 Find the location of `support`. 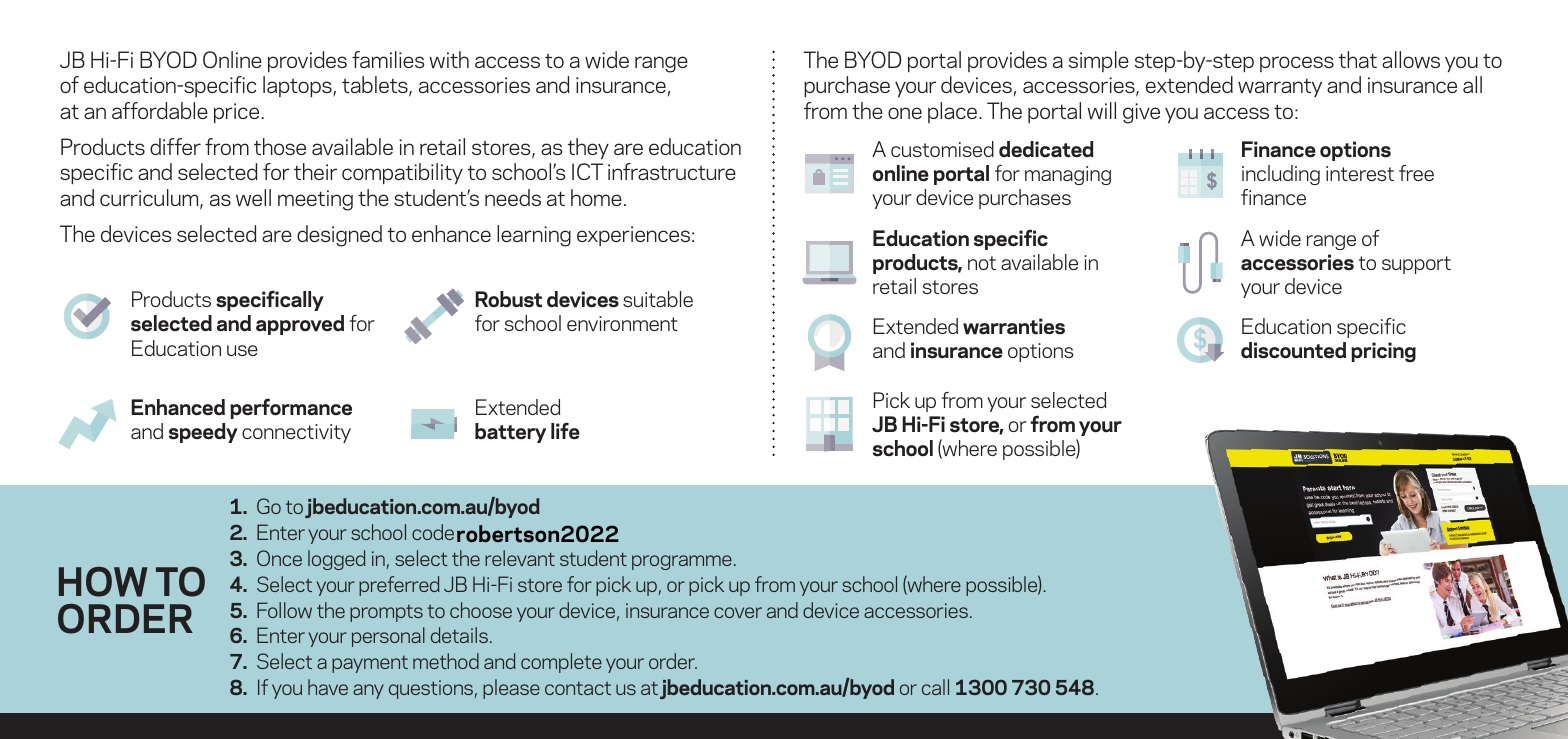

support is located at coordinates (1416, 265).
